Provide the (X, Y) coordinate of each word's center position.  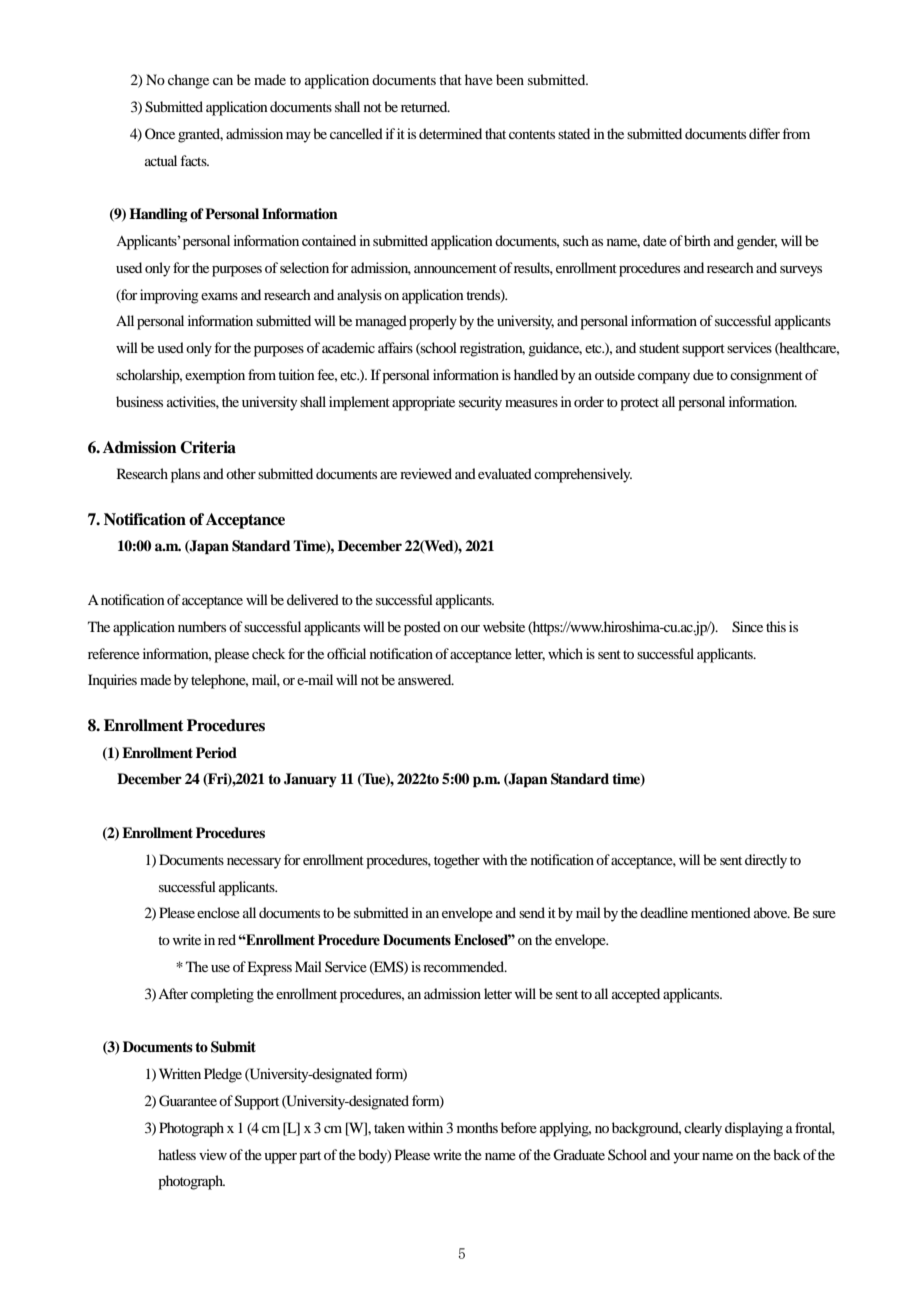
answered (426, 679)
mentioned (721, 912)
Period (216, 752)
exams (219, 296)
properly (433, 322)
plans (185, 475)
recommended (465, 966)
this (776, 626)
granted (200, 135)
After (173, 993)
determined (450, 133)
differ (764, 133)
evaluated (505, 473)
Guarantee (188, 1101)
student (659, 347)
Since (747, 627)
